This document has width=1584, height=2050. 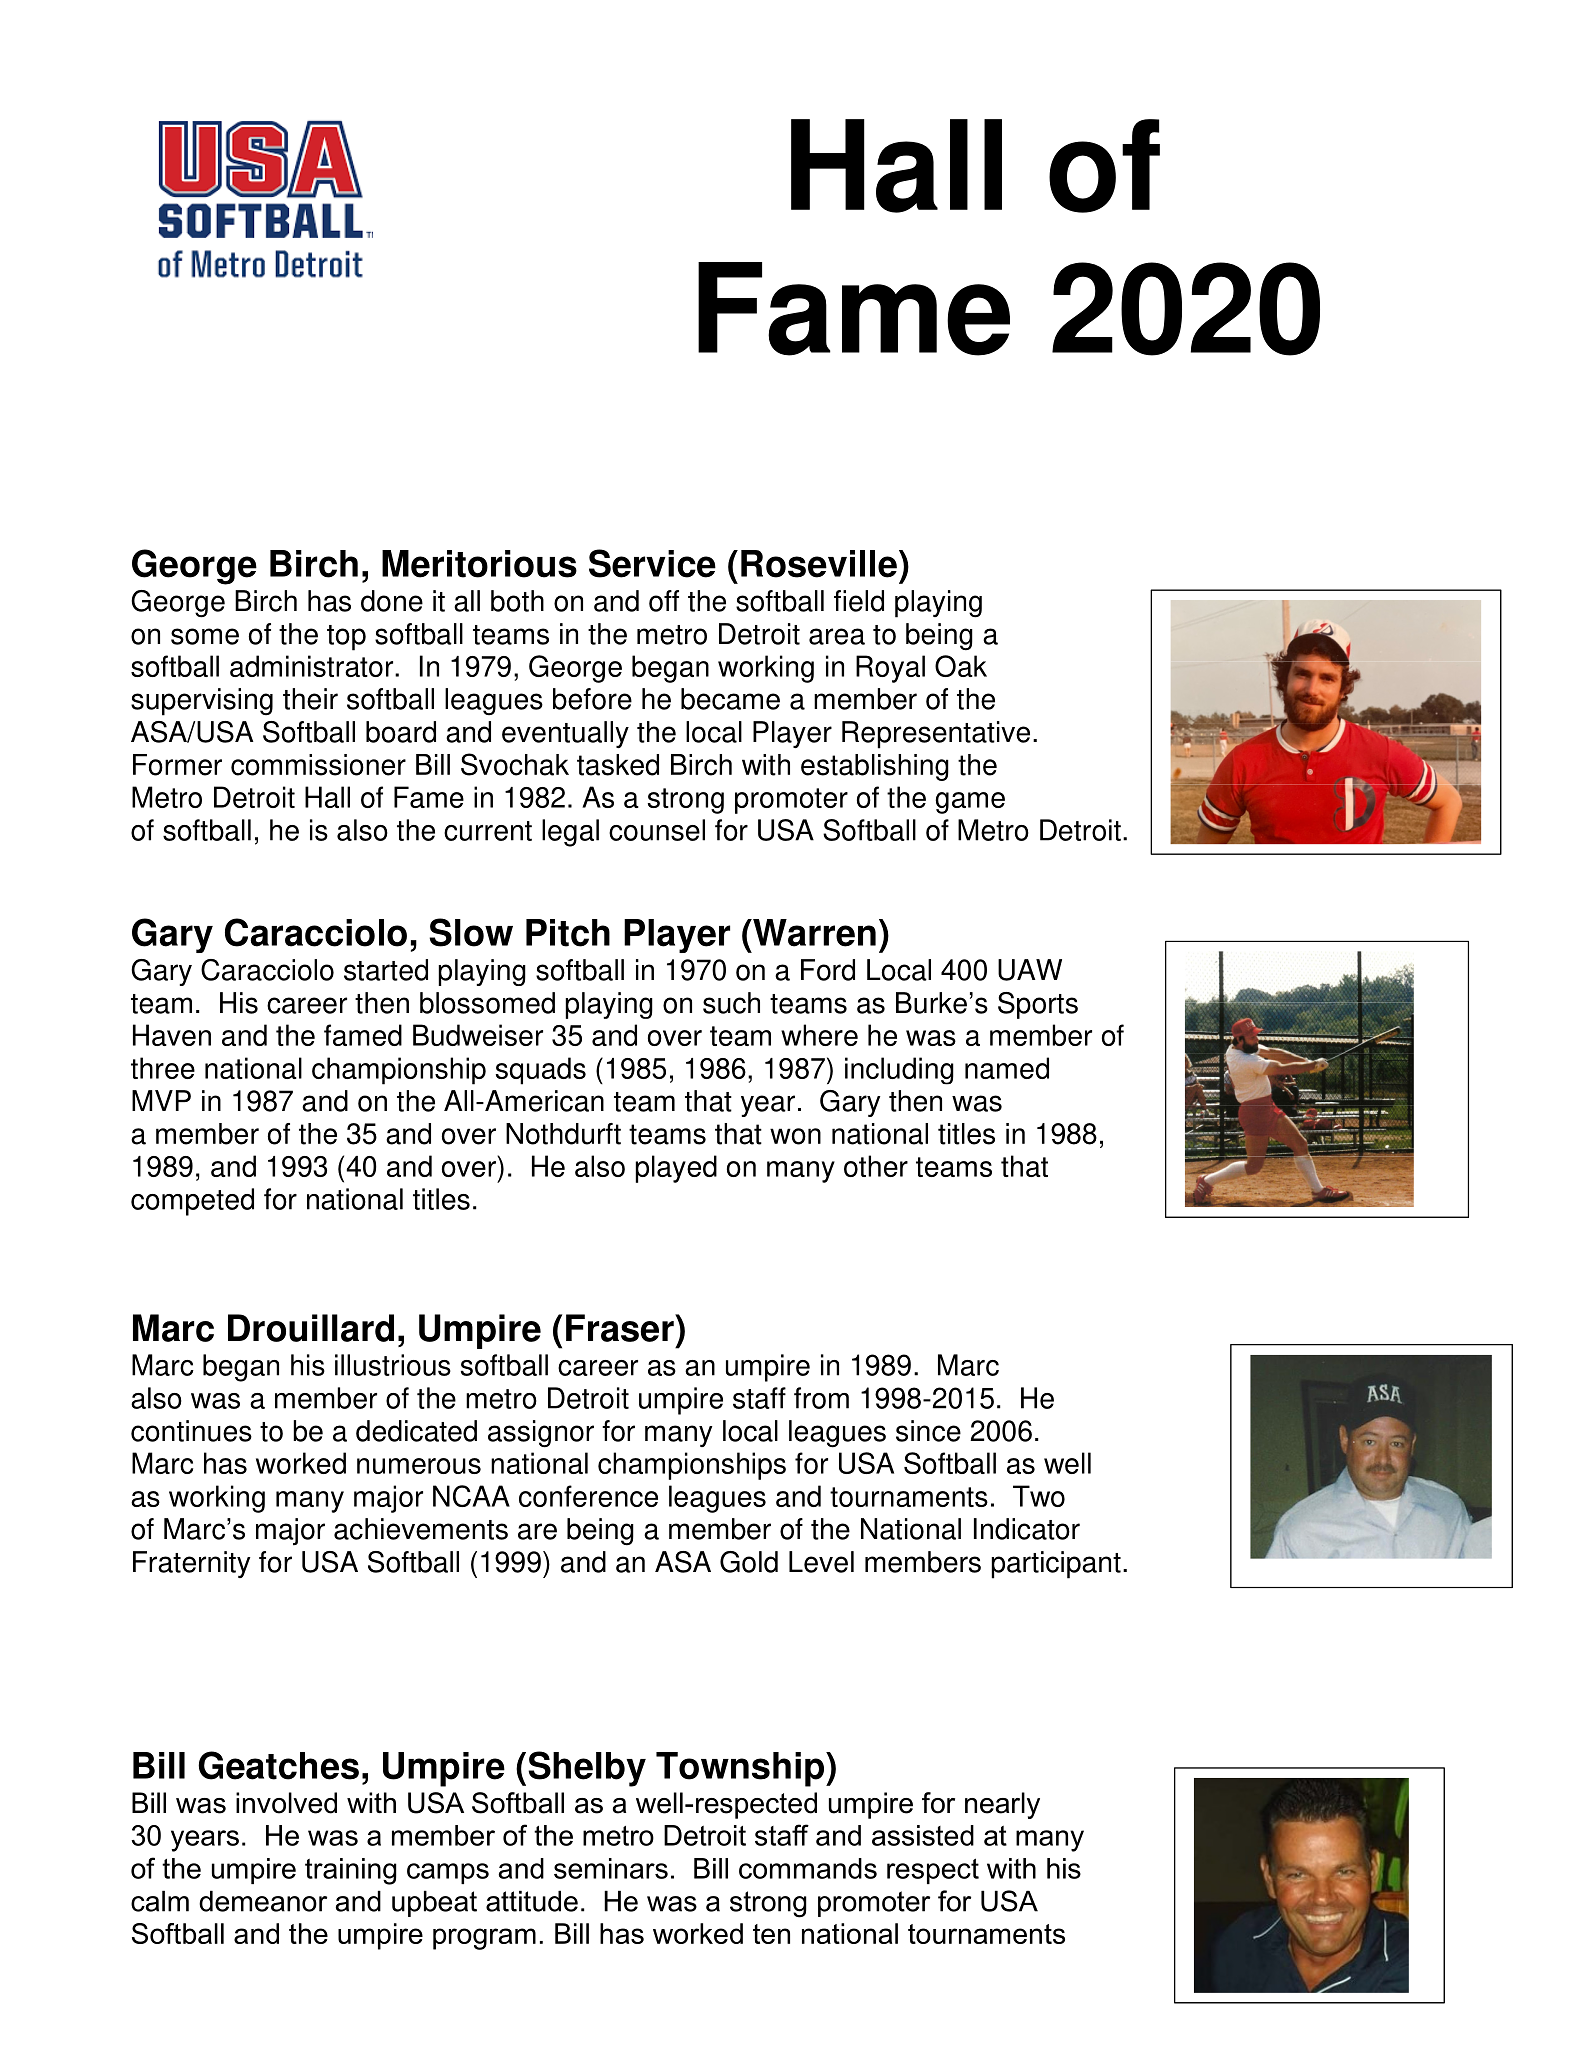 What do you see at coordinates (928, 1431) in the document?
I see `since` at bounding box center [928, 1431].
